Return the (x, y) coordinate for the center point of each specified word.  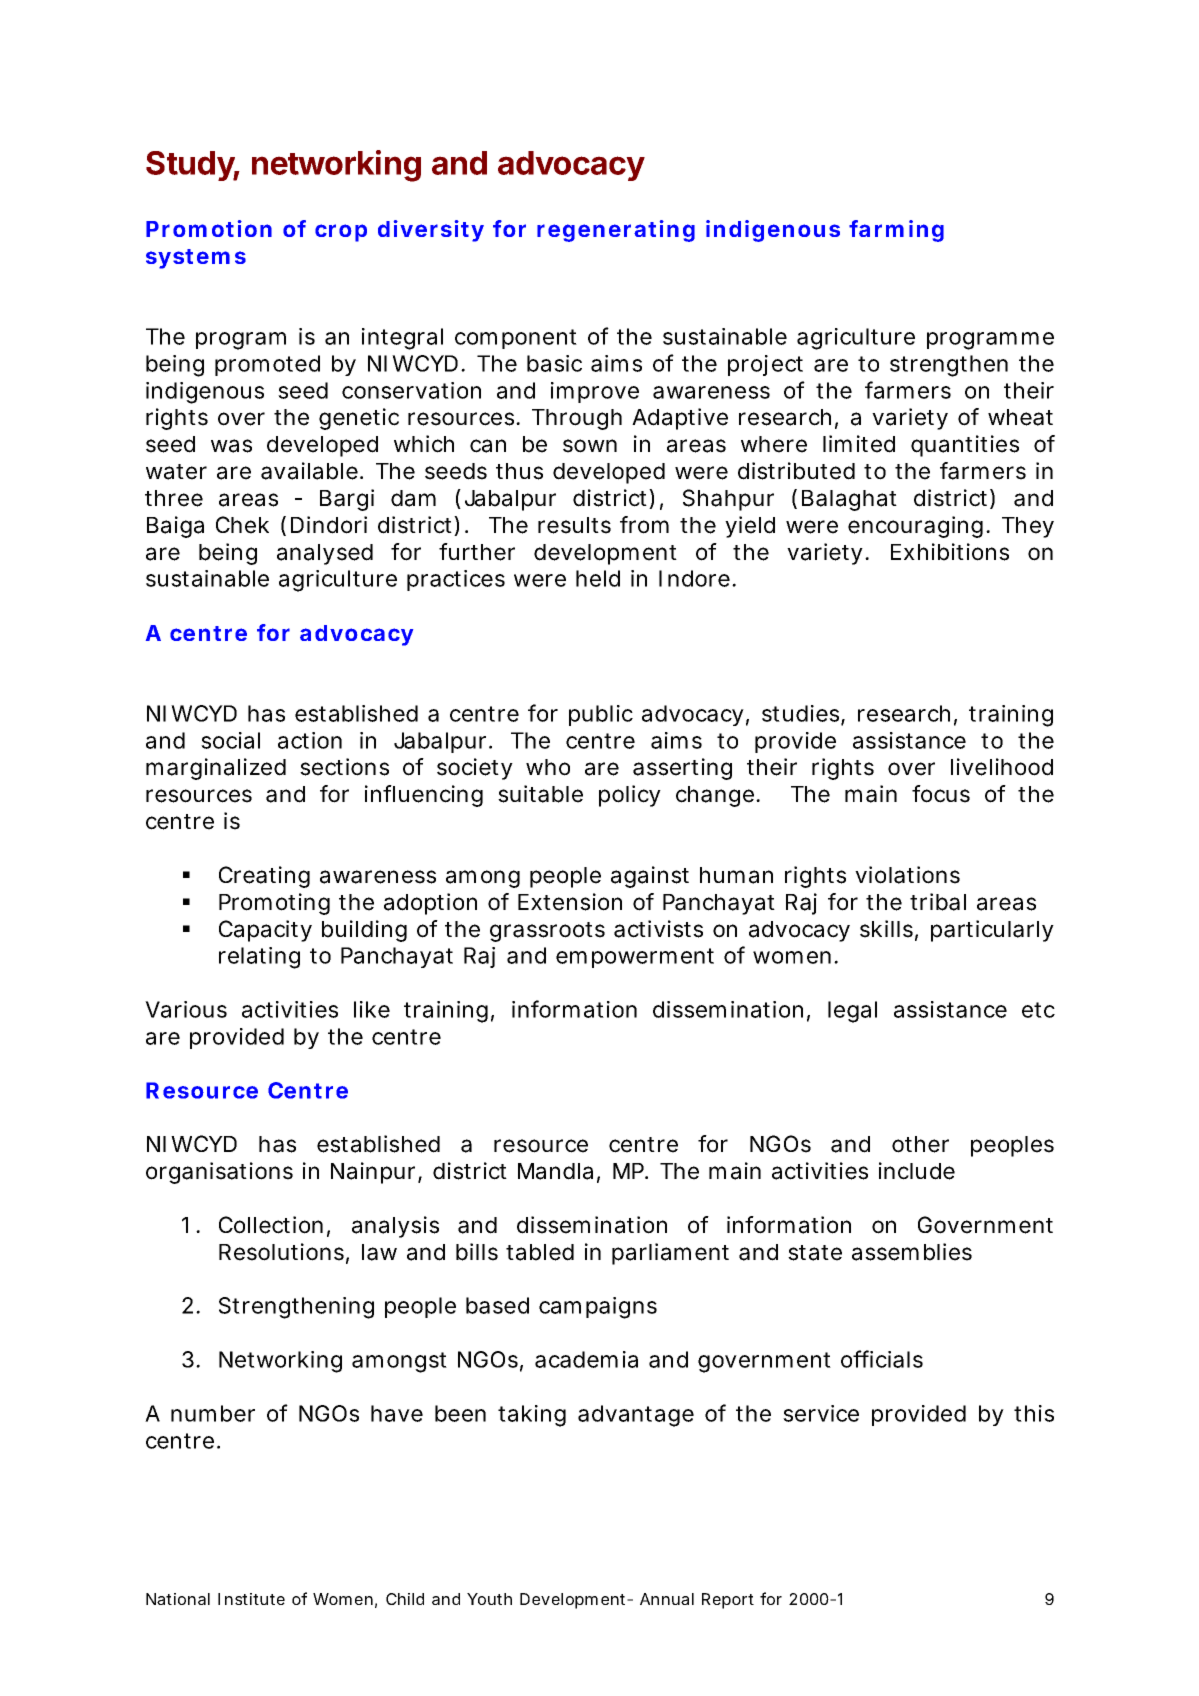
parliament (670, 1254)
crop (341, 233)
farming (896, 231)
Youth (489, 1599)
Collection (271, 1225)
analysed (325, 554)
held (598, 578)
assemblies (912, 1252)
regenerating (616, 231)
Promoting (274, 904)
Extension (570, 902)
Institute (251, 1599)
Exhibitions (950, 552)
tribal (938, 902)
